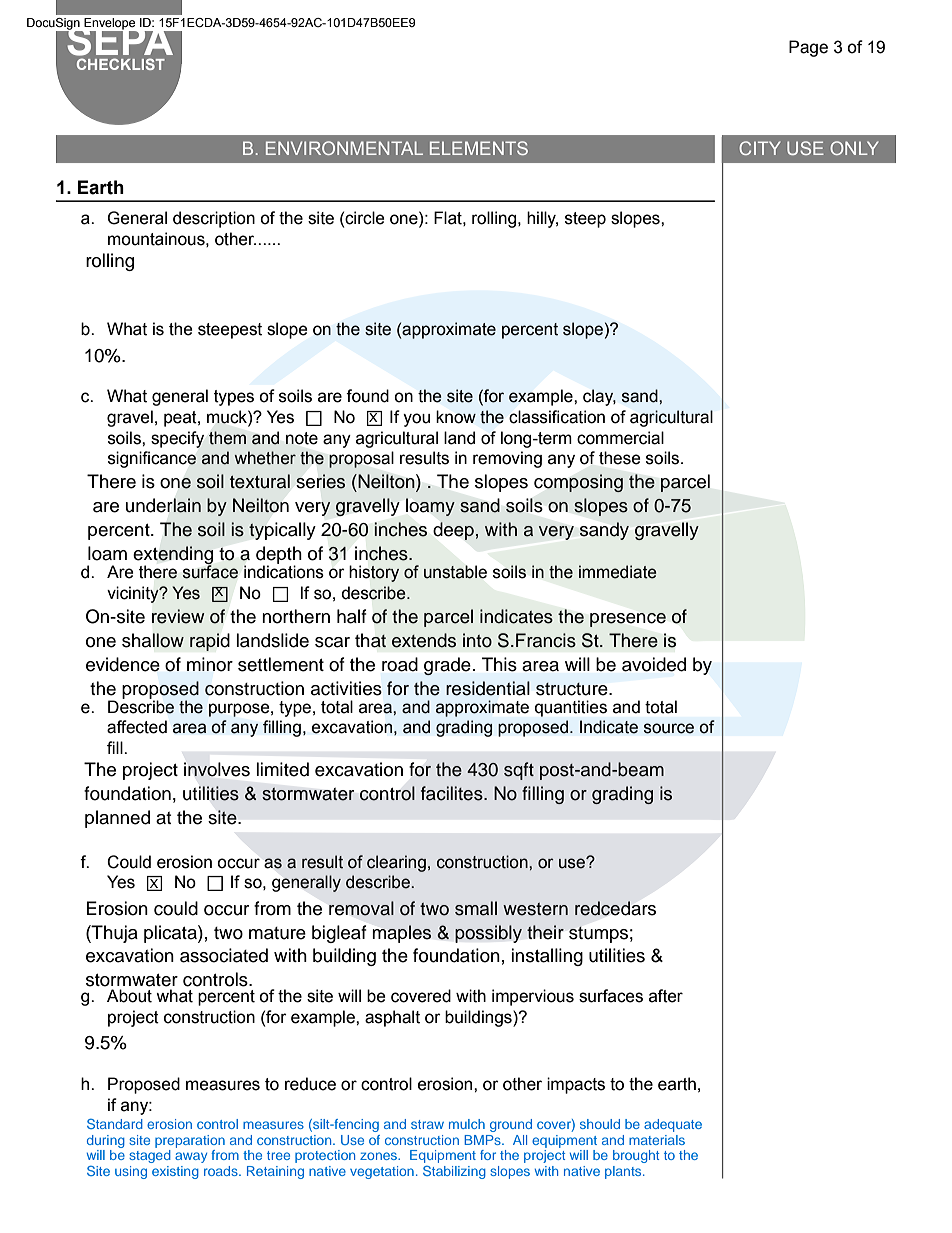 The image size is (952, 1233). Describe the element at coordinates (477, 640) in the screenshot. I see `into` at that location.
